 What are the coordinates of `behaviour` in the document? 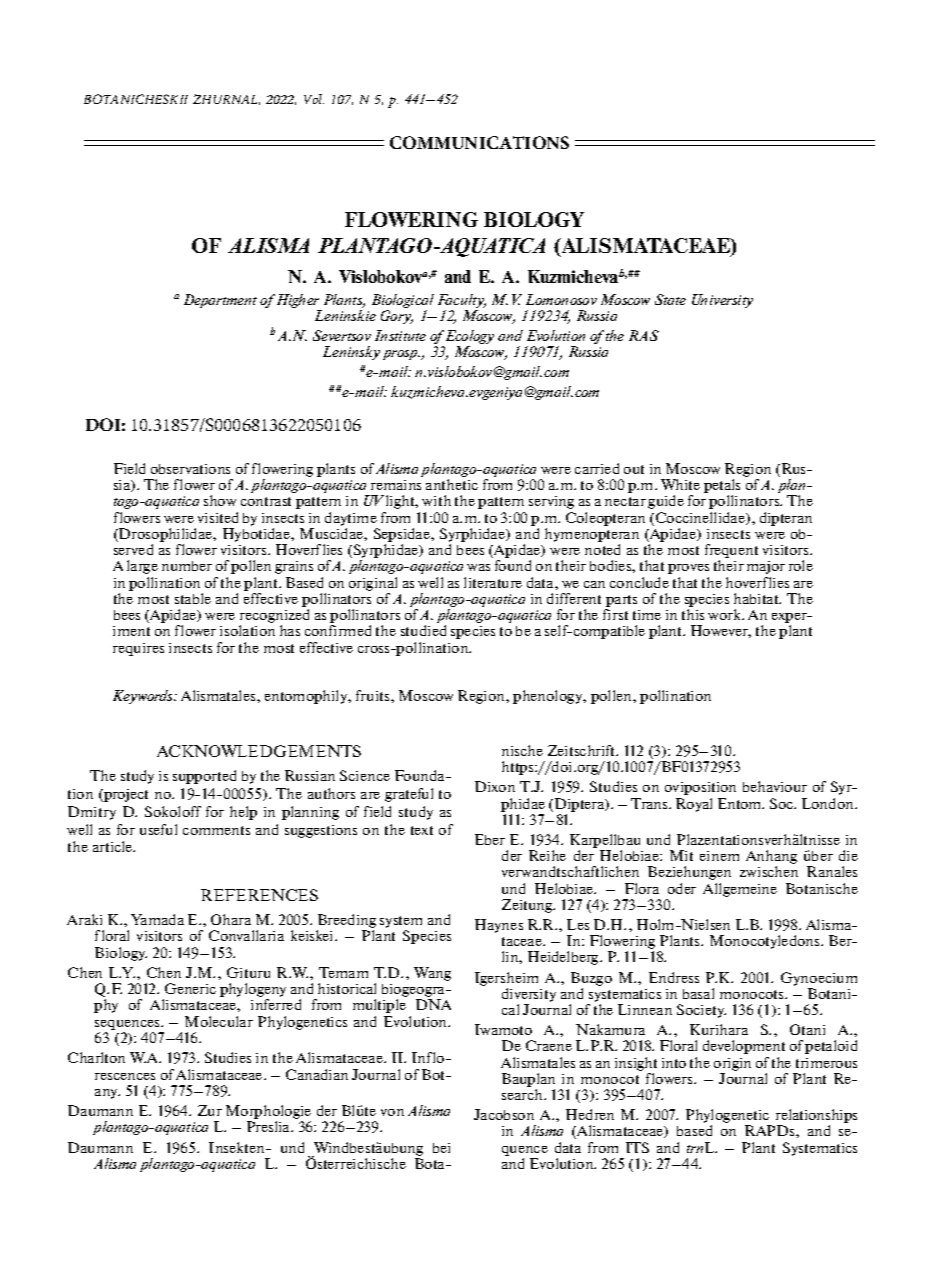 It's located at (775, 786).
